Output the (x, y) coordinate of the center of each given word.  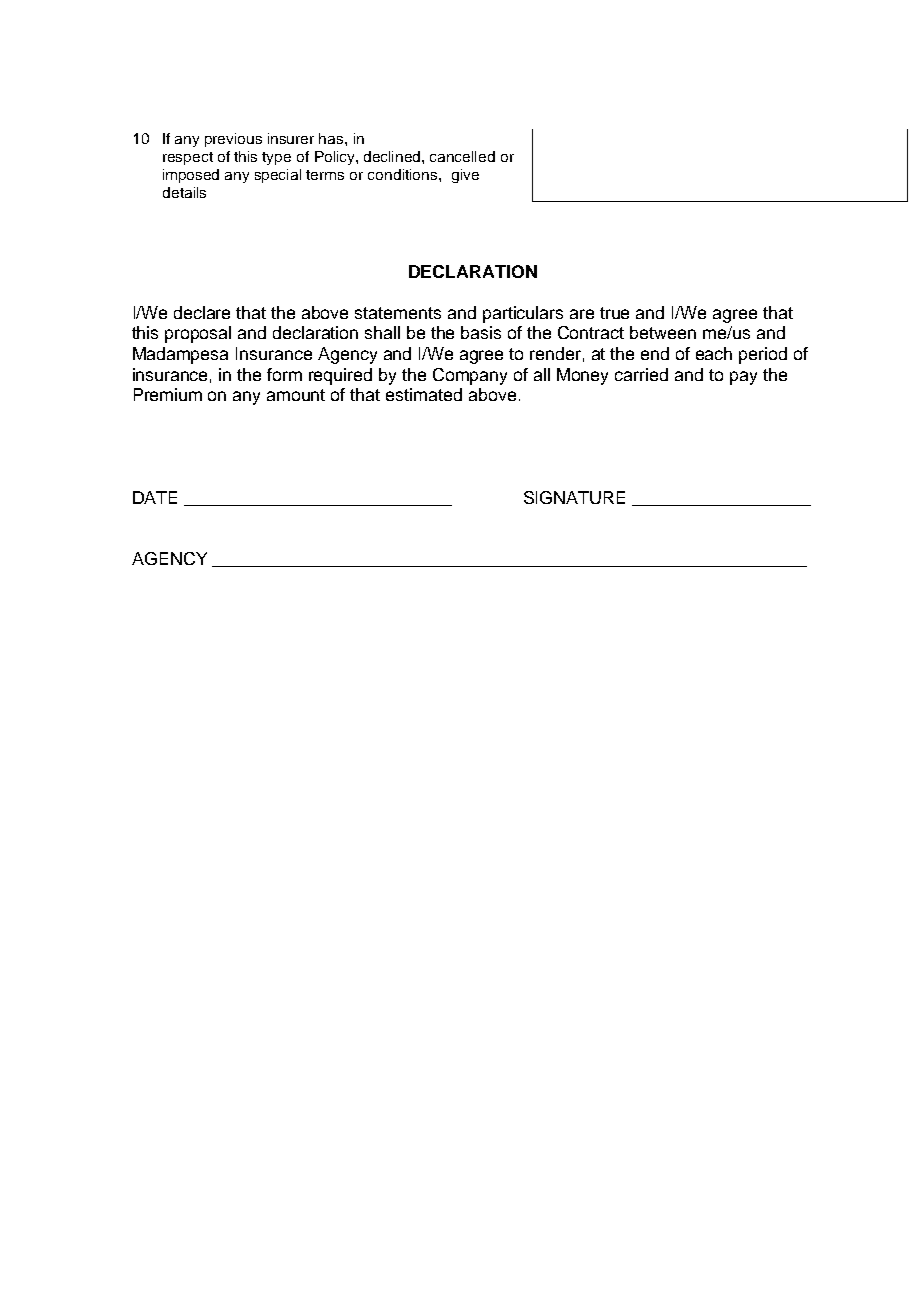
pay (743, 378)
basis (481, 332)
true (614, 313)
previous (233, 140)
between (663, 332)
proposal (198, 334)
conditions (404, 174)
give (465, 176)
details (184, 192)
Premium (168, 394)
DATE (155, 497)
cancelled (462, 156)
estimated (424, 394)
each (714, 353)
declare (202, 312)
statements (398, 313)
